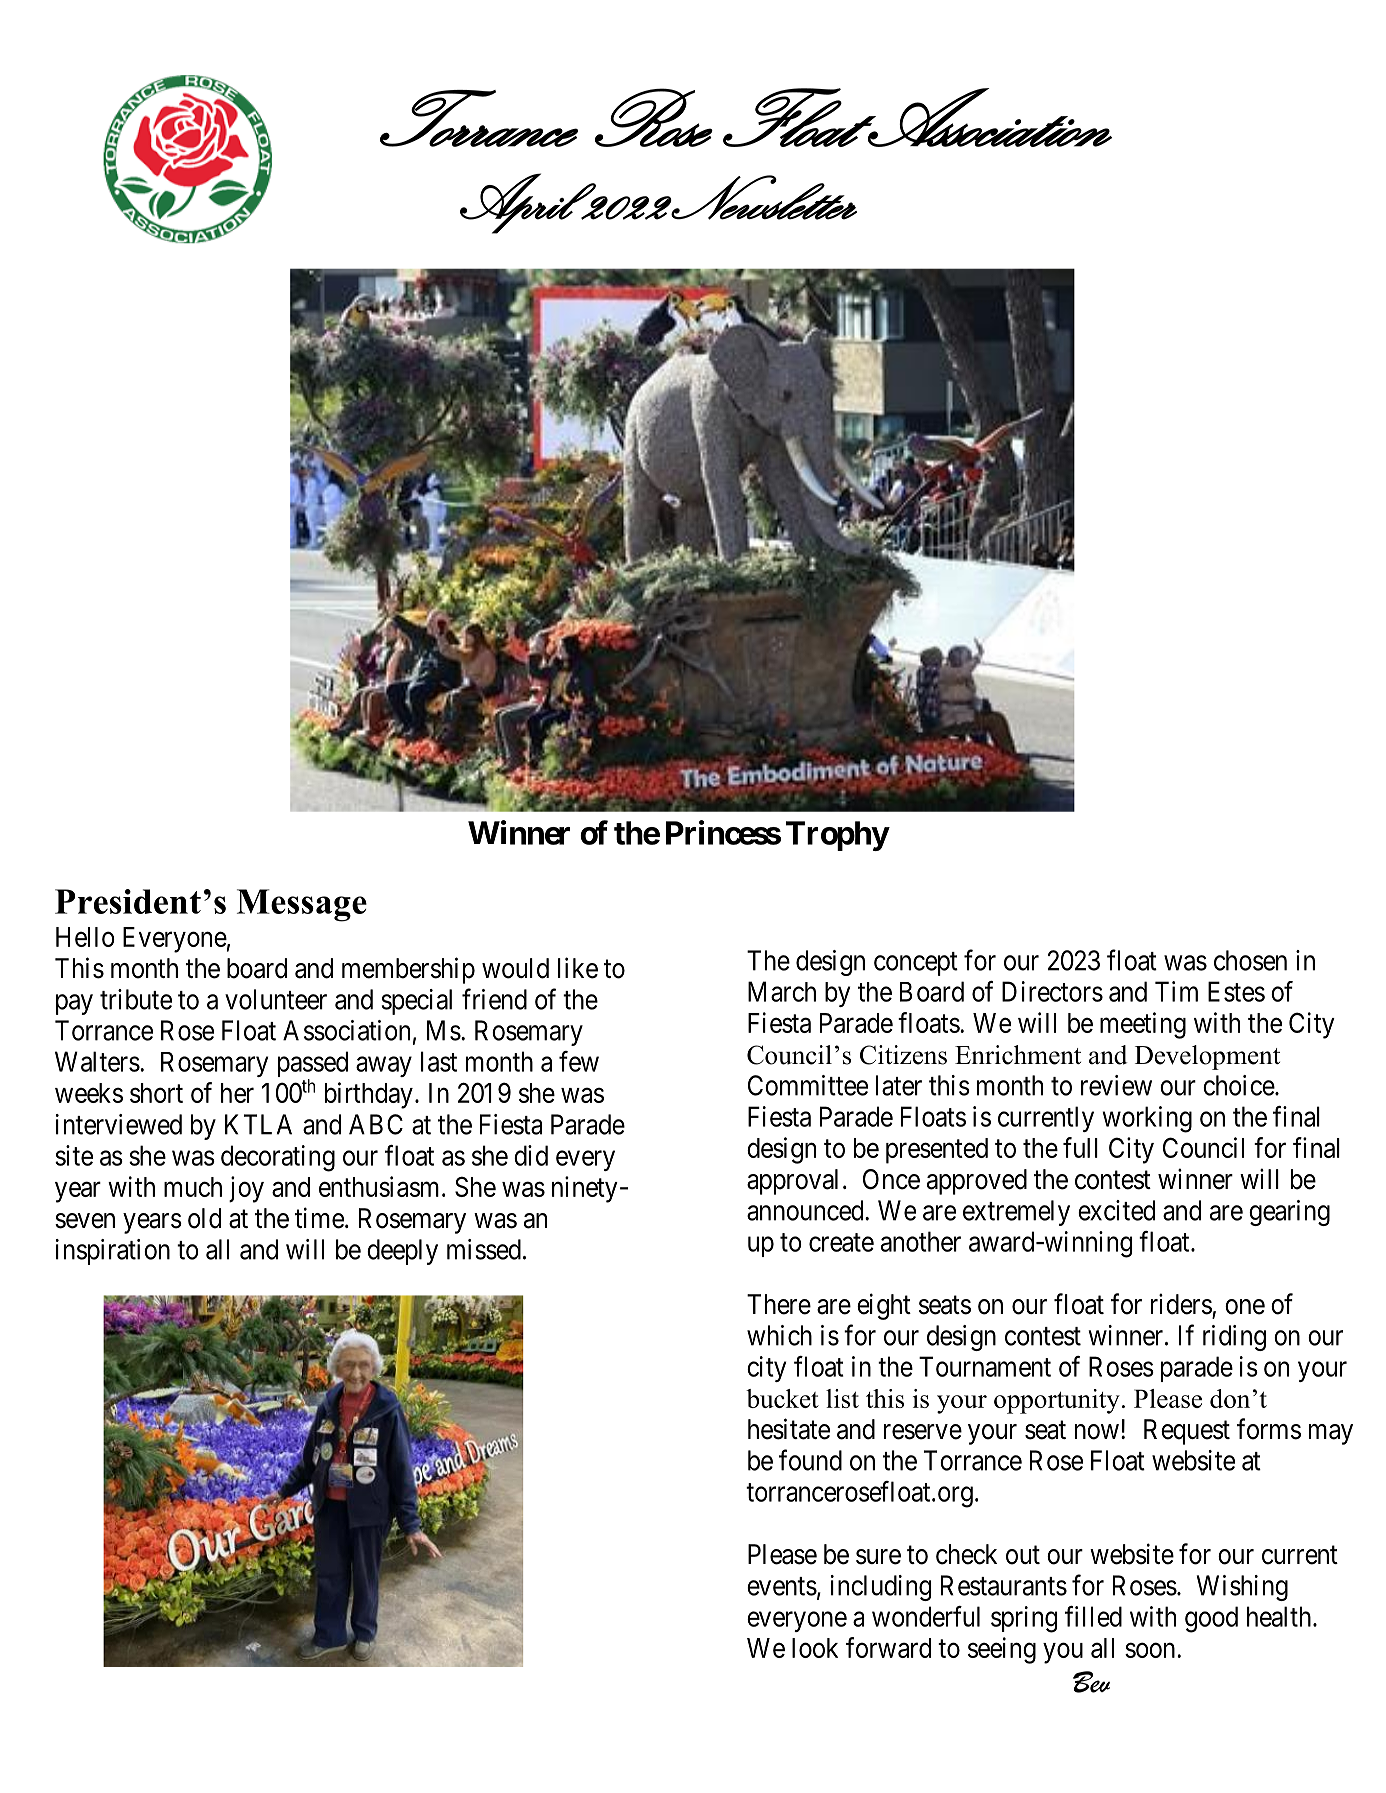 The image size is (1386, 1793). What do you see at coordinates (1250, 960) in the page?
I see `chosen` at bounding box center [1250, 960].
